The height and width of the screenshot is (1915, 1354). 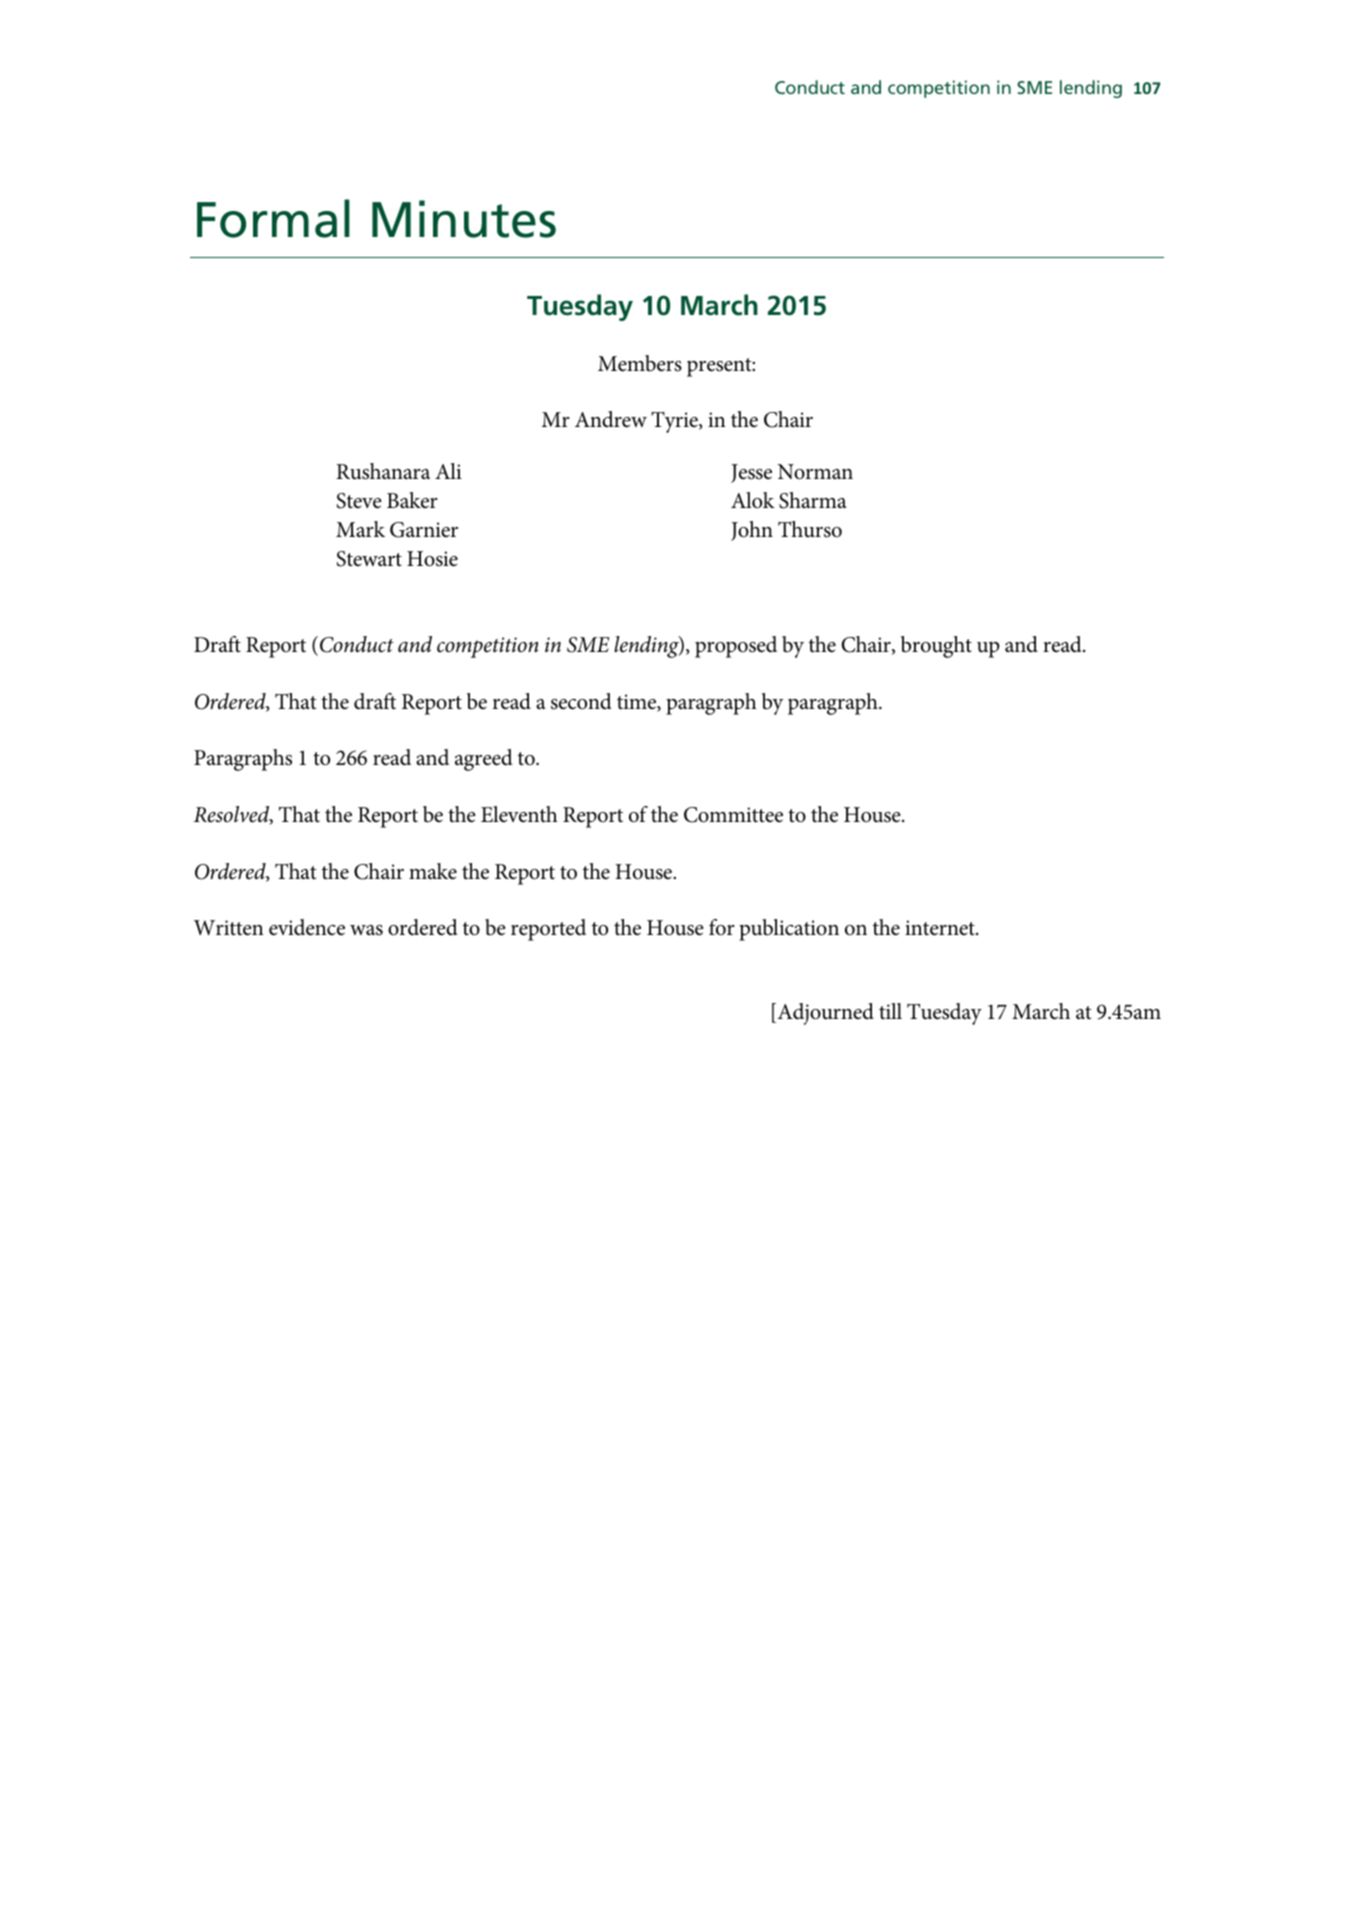 I want to click on agreed, so click(x=484, y=760).
